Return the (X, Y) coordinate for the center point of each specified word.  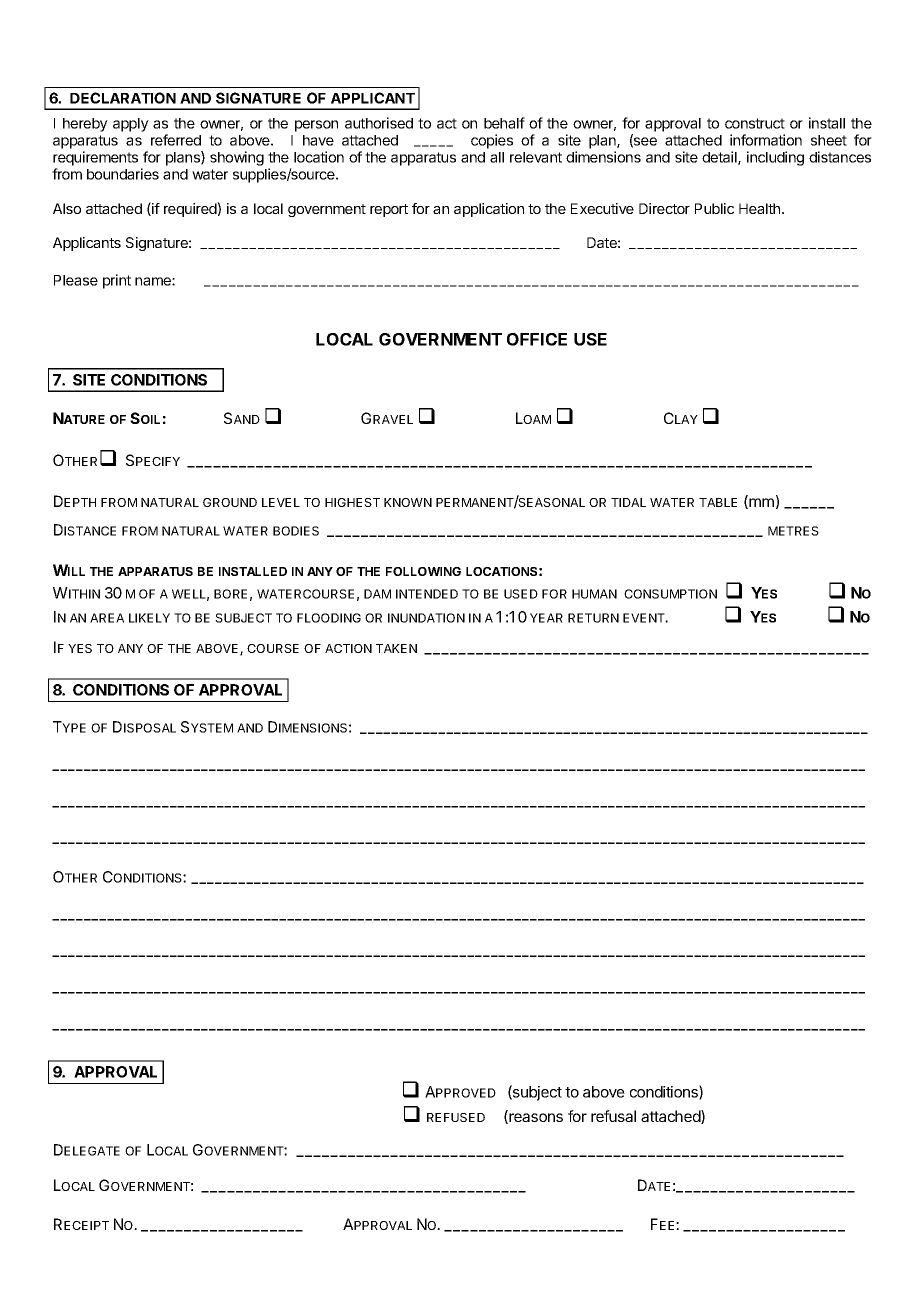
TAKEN (396, 648)
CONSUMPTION (670, 594)
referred (176, 140)
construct (755, 123)
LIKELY (149, 618)
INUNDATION (426, 618)
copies (492, 141)
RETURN (593, 618)
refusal (613, 1116)
